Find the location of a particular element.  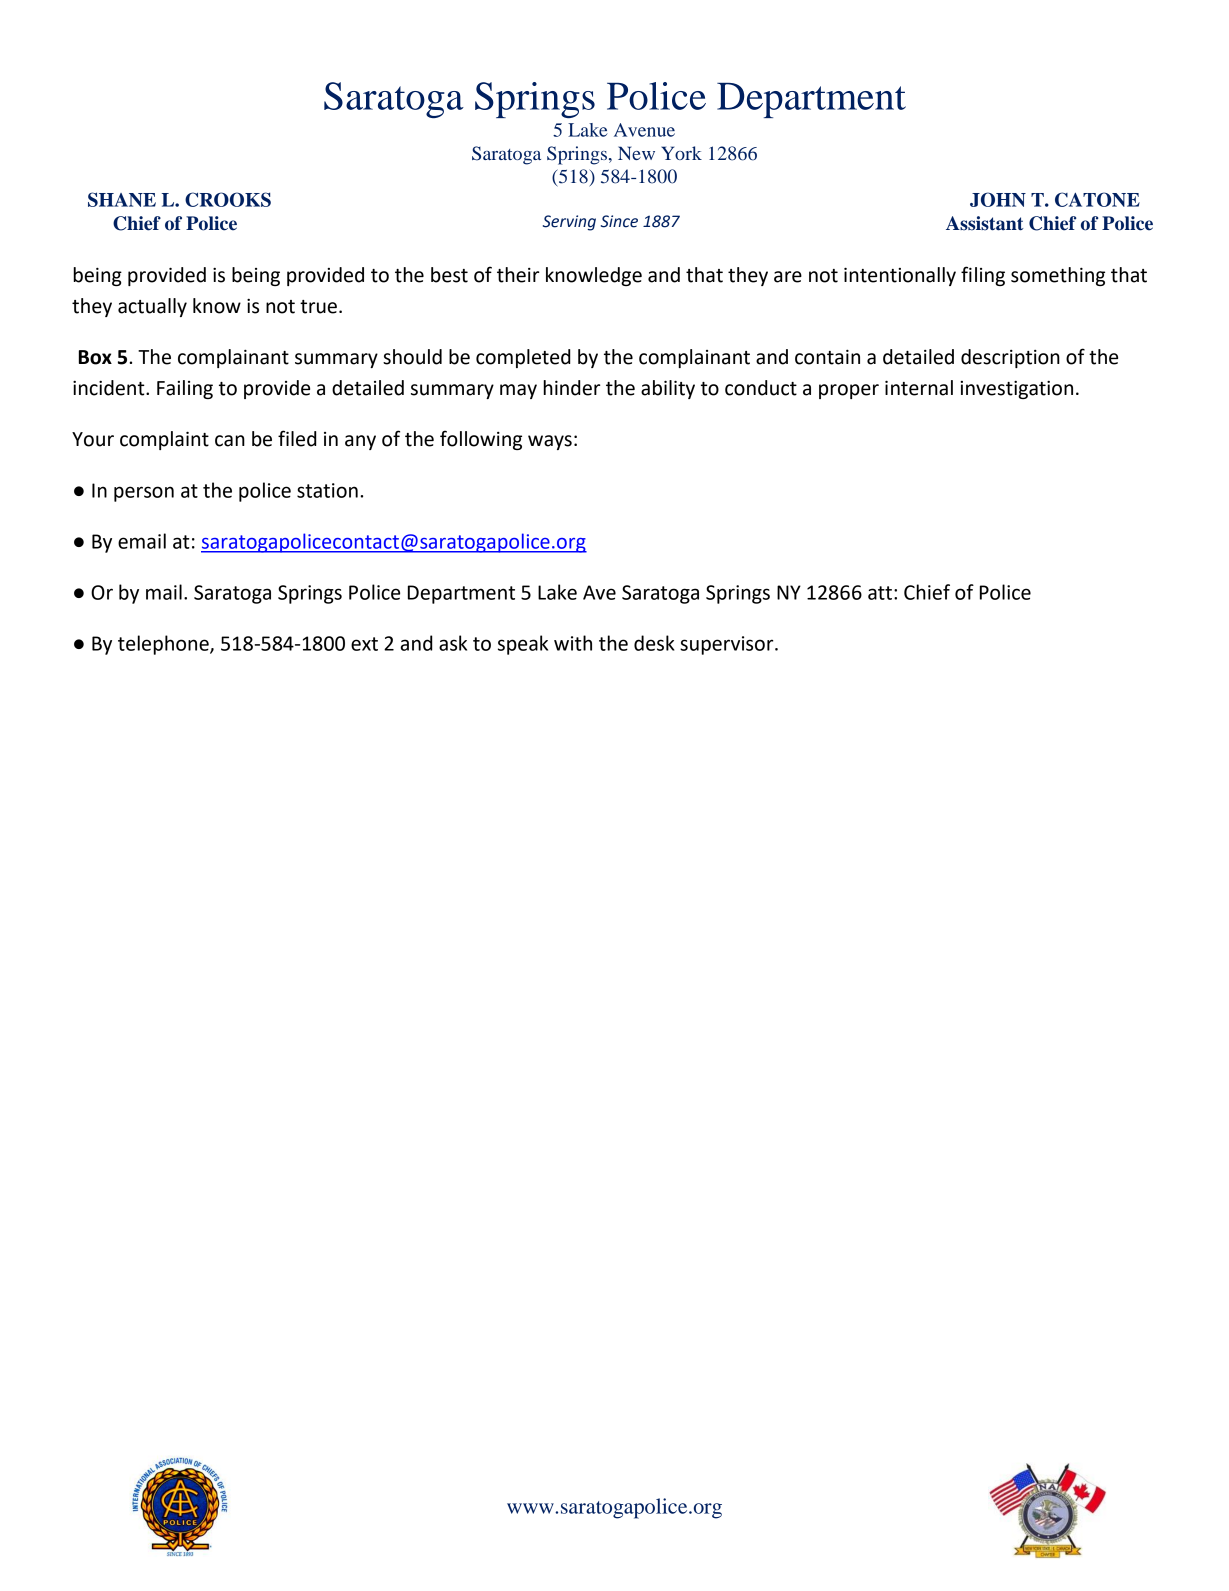

CROOKS is located at coordinates (228, 199).
